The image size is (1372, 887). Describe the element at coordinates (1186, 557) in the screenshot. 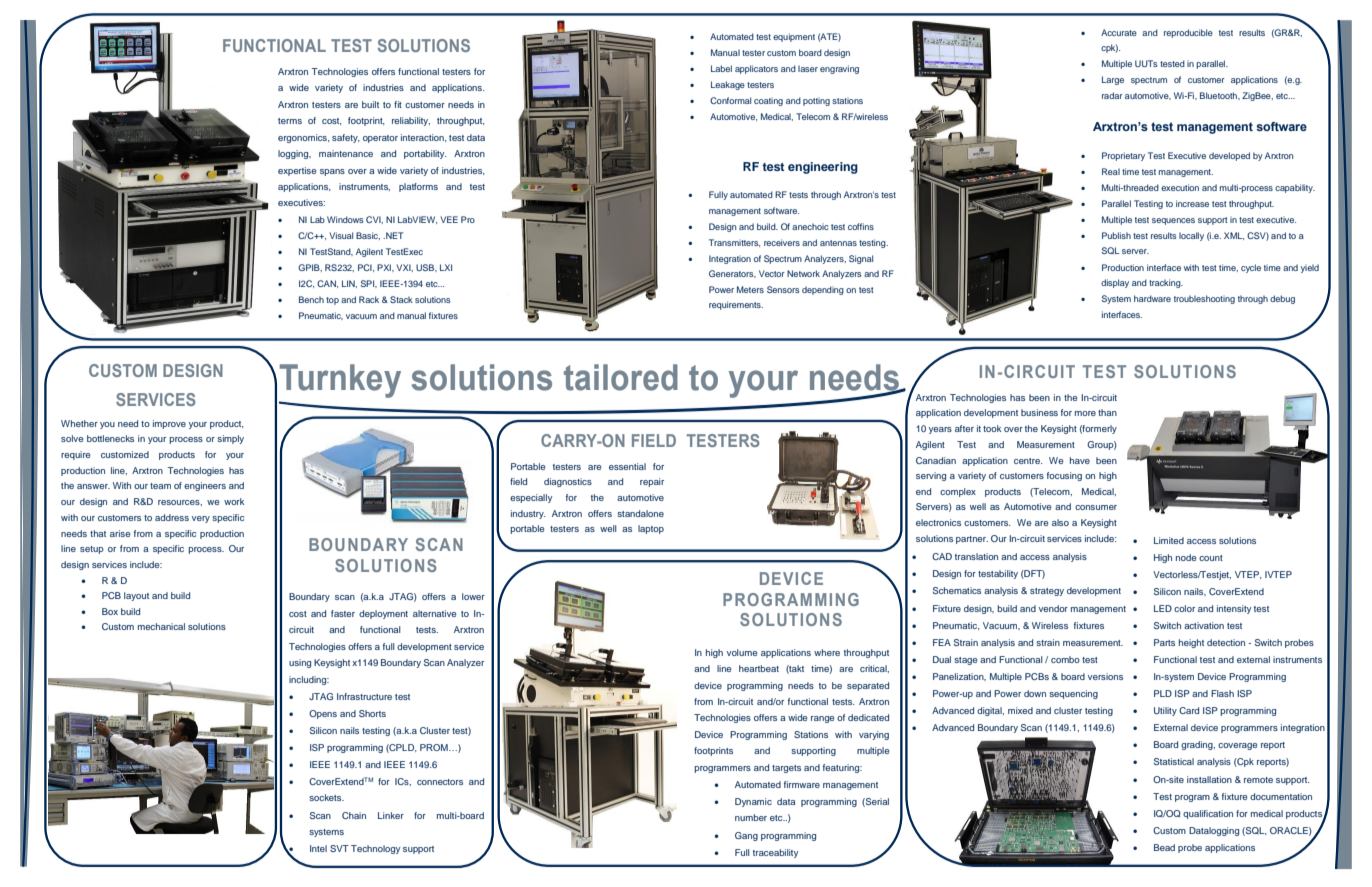

I see `node` at that location.
